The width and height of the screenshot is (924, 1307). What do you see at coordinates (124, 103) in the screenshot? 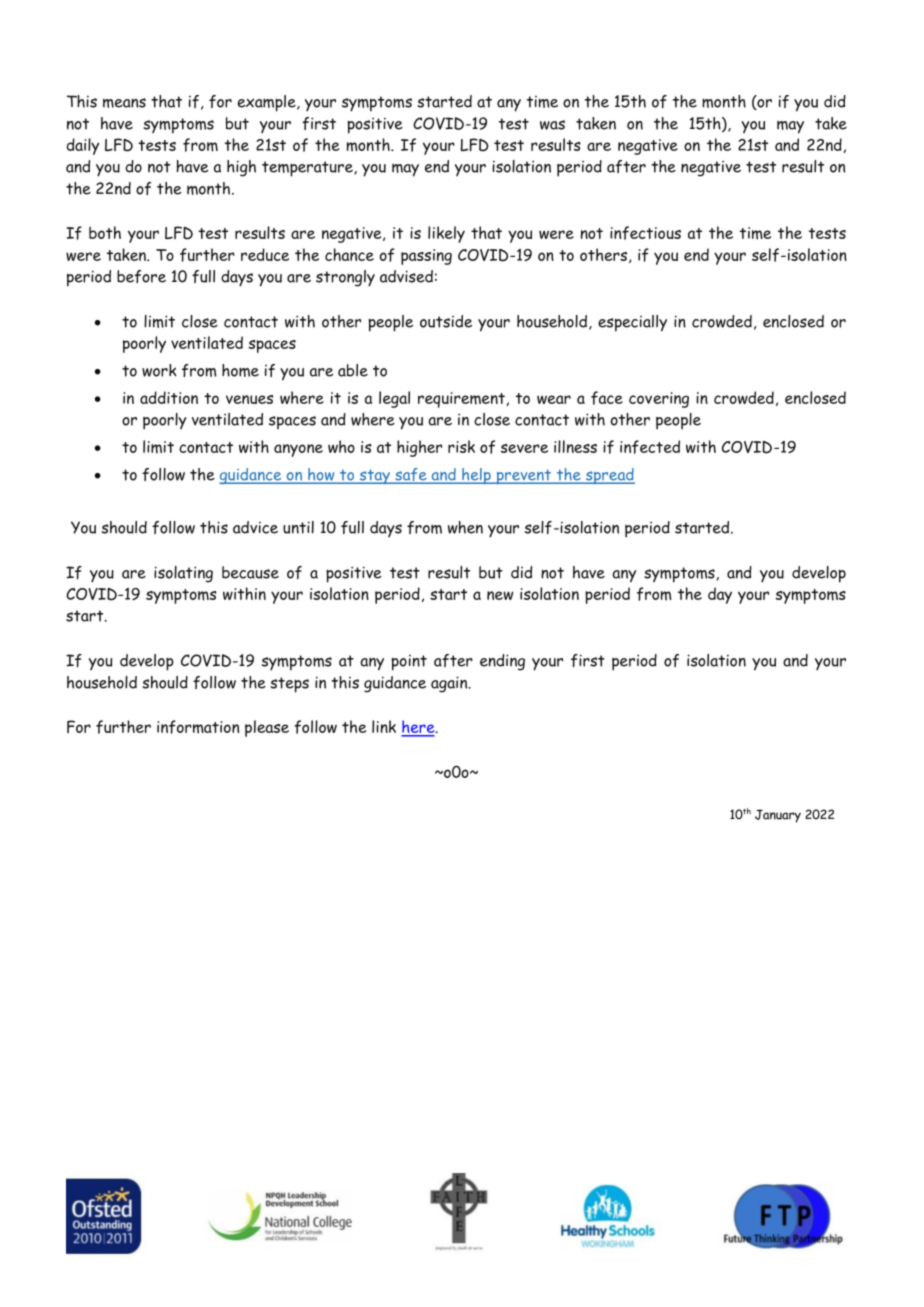
I see `means` at bounding box center [124, 103].
